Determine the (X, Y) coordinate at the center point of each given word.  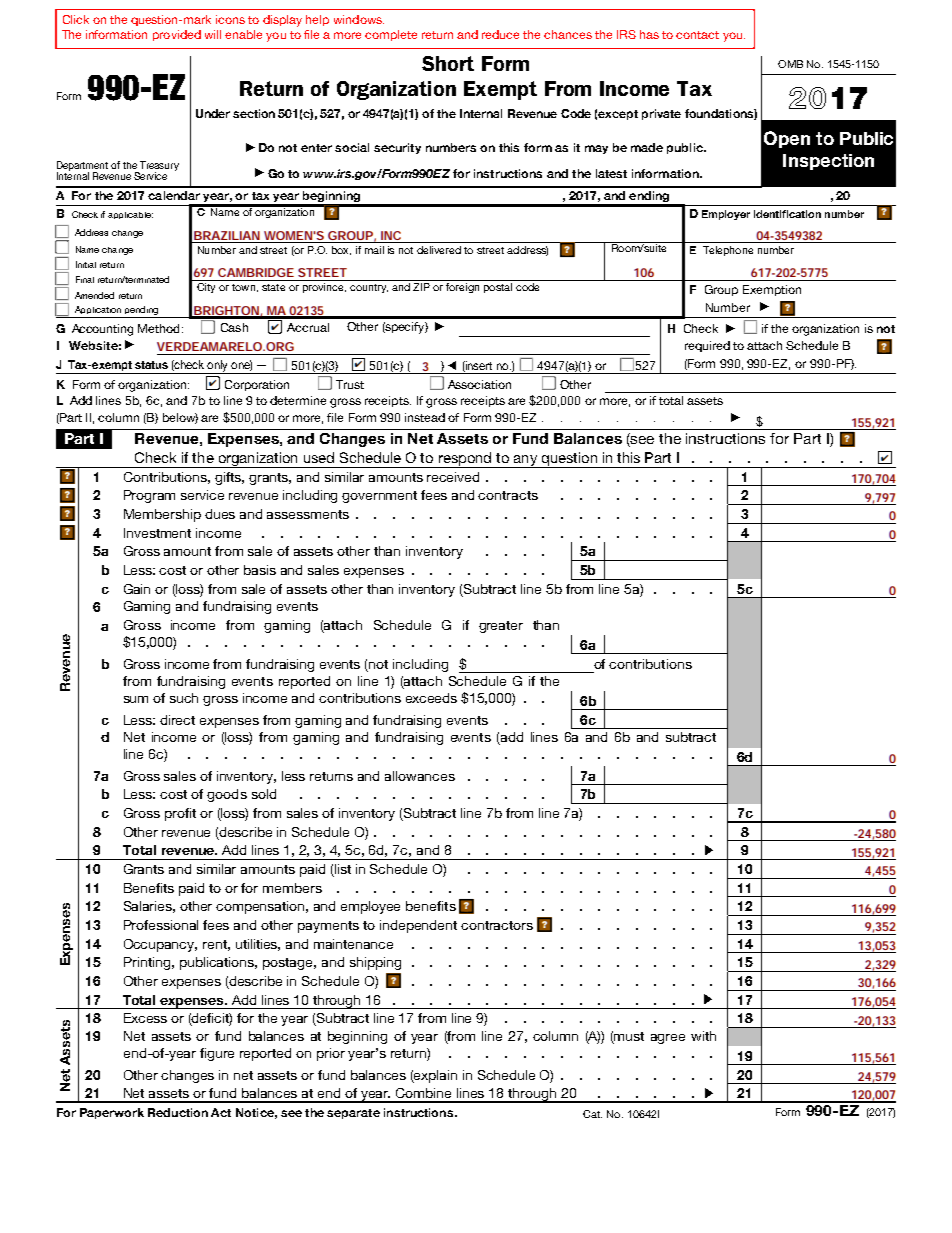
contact (697, 35)
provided (177, 35)
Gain (137, 589)
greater (501, 627)
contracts (508, 495)
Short (448, 63)
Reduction (178, 1112)
